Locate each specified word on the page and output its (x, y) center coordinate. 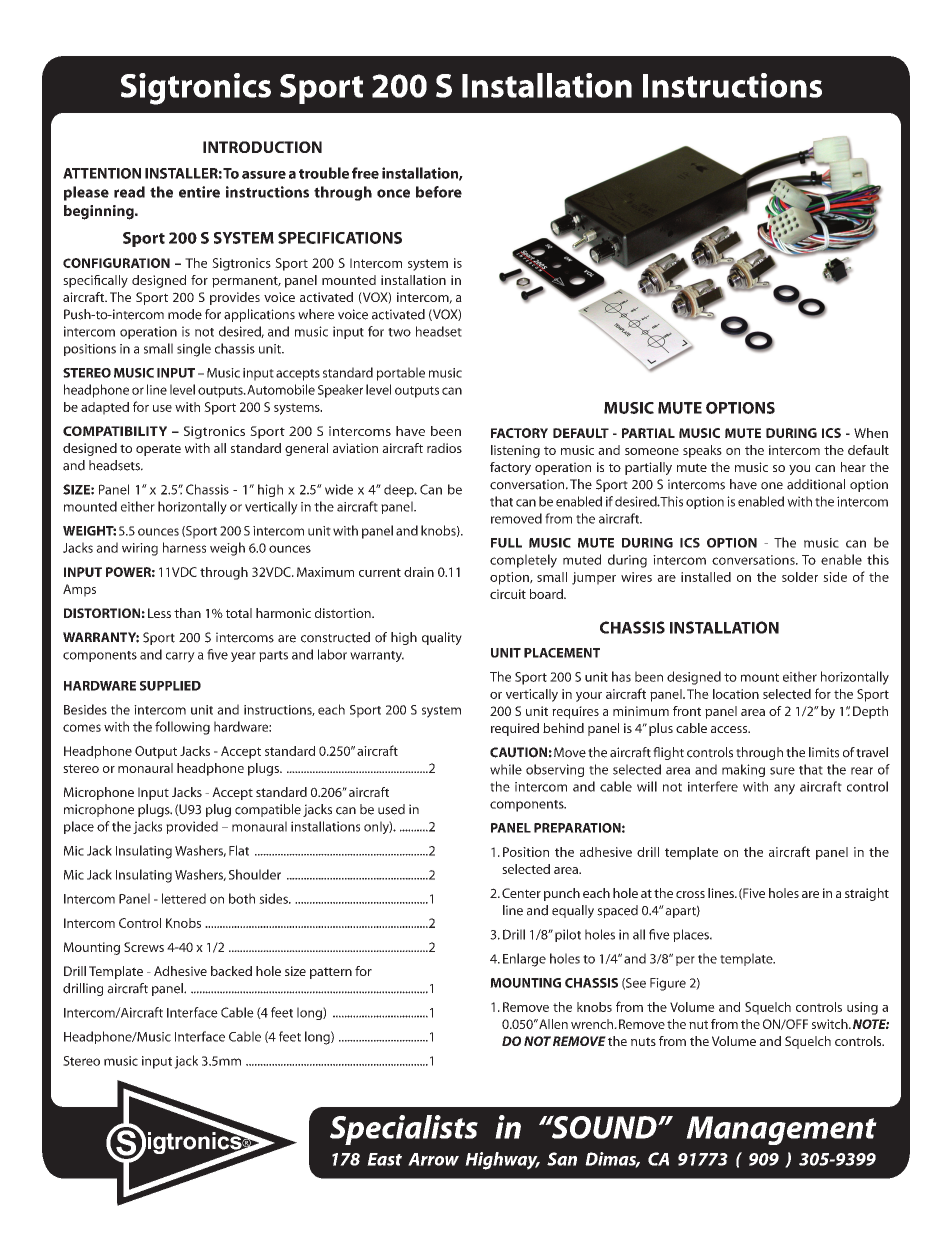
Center (521, 893)
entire (199, 192)
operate (158, 450)
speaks (702, 451)
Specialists (404, 1130)
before (439, 192)
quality (442, 638)
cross (690, 894)
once (393, 193)
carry (180, 657)
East (384, 1159)
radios (444, 448)
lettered (184, 898)
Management (781, 1130)
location (736, 694)
